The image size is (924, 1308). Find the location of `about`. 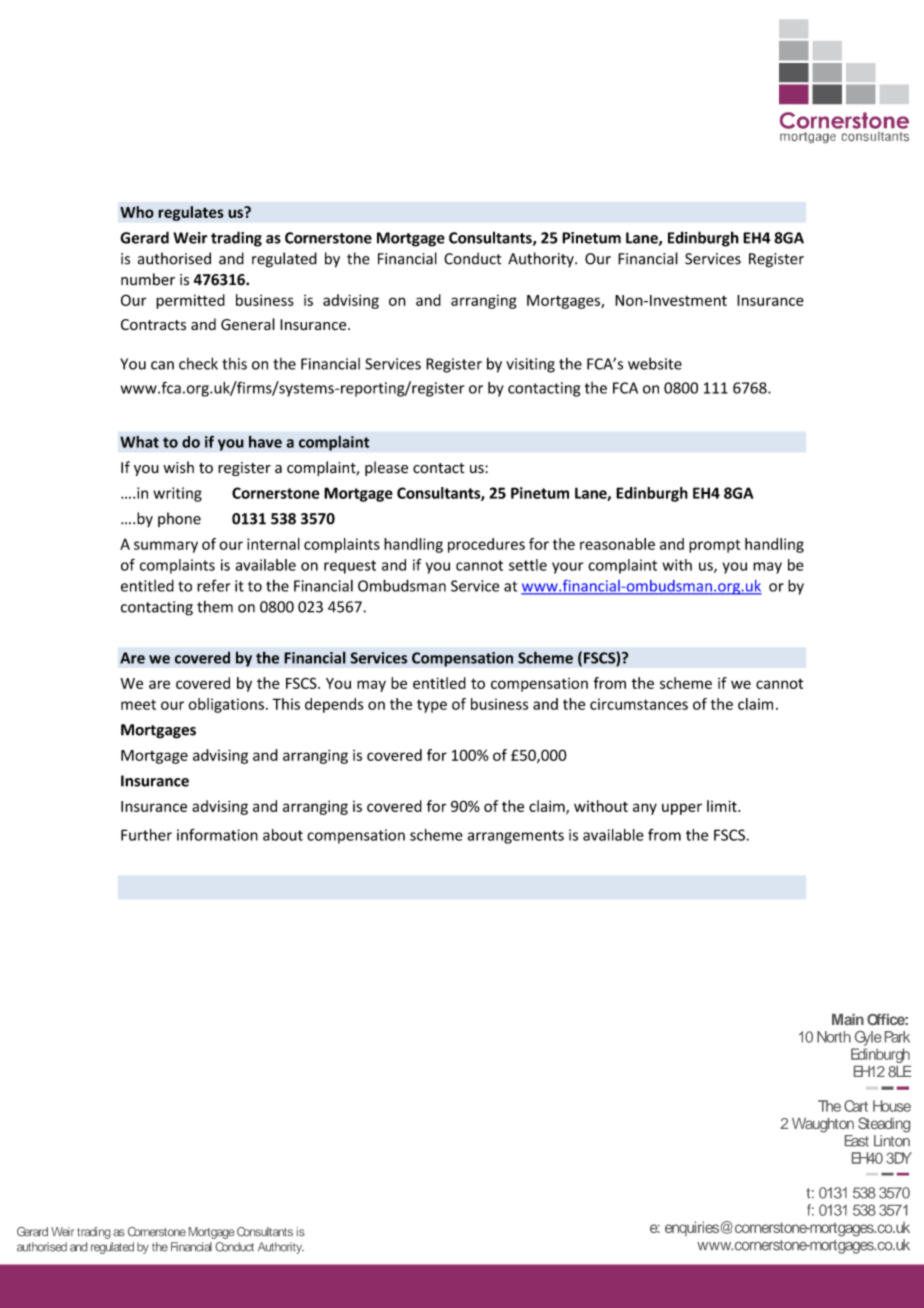

about is located at coordinates (283, 835).
